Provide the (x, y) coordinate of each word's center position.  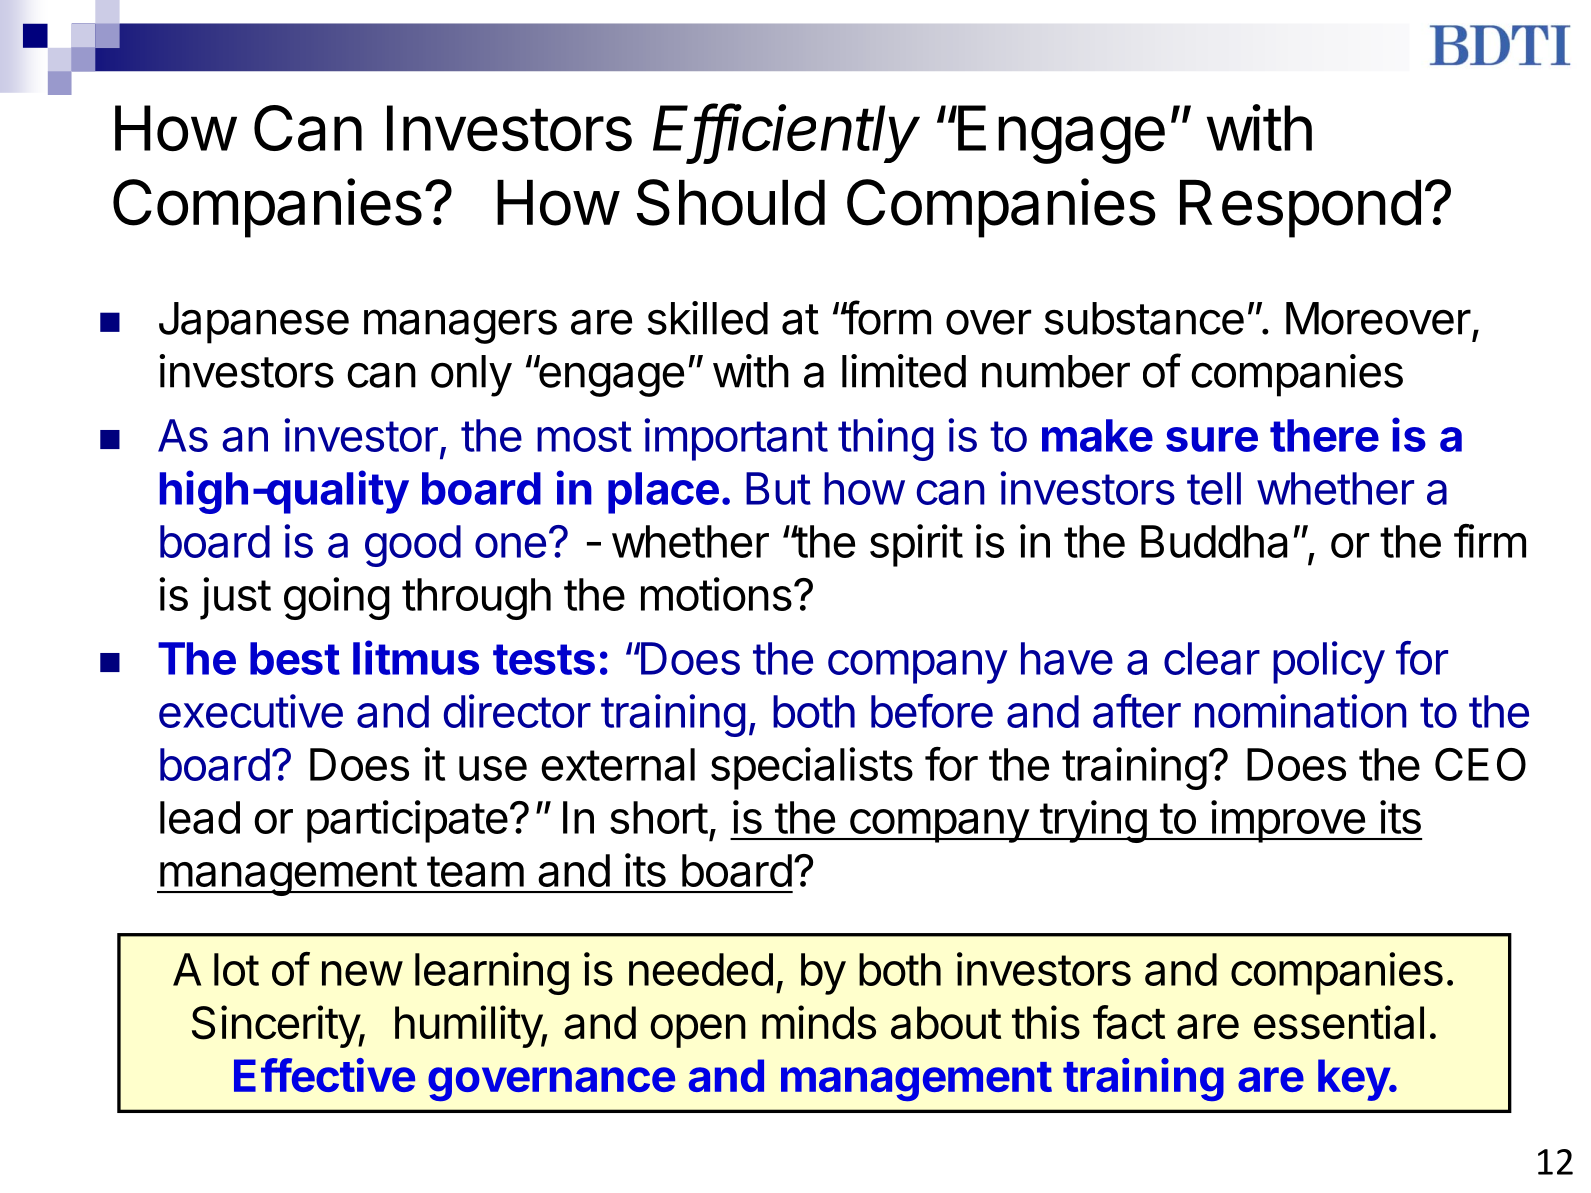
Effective (324, 1075)
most (584, 436)
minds (819, 1022)
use (493, 768)
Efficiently (786, 133)
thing (885, 439)
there (1324, 435)
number (1056, 371)
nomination (1301, 711)
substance (1144, 318)
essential (1339, 1022)
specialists (812, 768)
